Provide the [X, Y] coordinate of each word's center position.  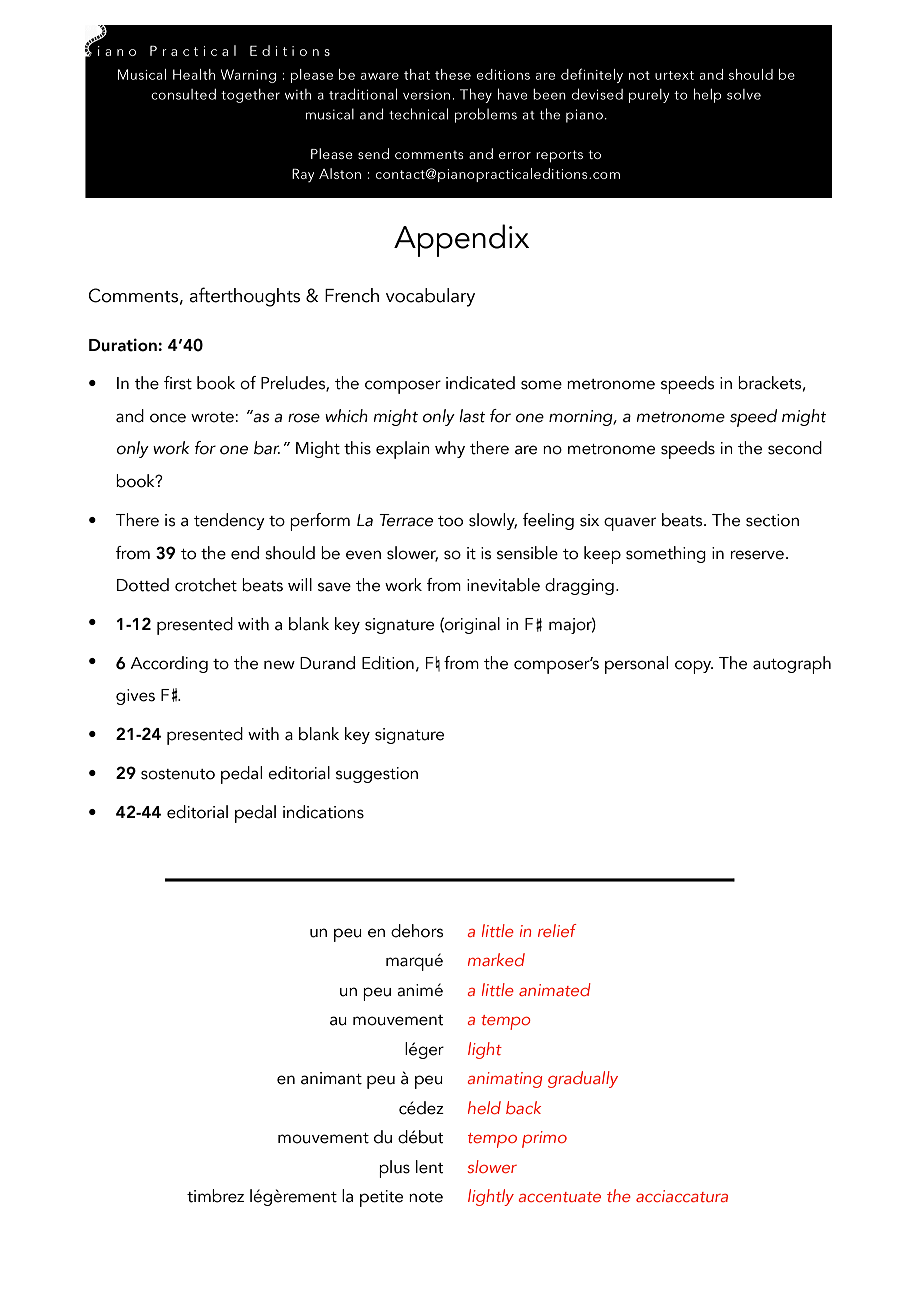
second [795, 448]
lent [430, 1167]
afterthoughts [244, 297]
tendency [229, 521]
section [772, 520]
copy [694, 667]
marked [496, 959]
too [450, 521]
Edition [388, 663]
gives [135, 697]
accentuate [560, 1197]
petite [381, 1198]
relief [557, 930]
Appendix [461, 240]
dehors [417, 931]
